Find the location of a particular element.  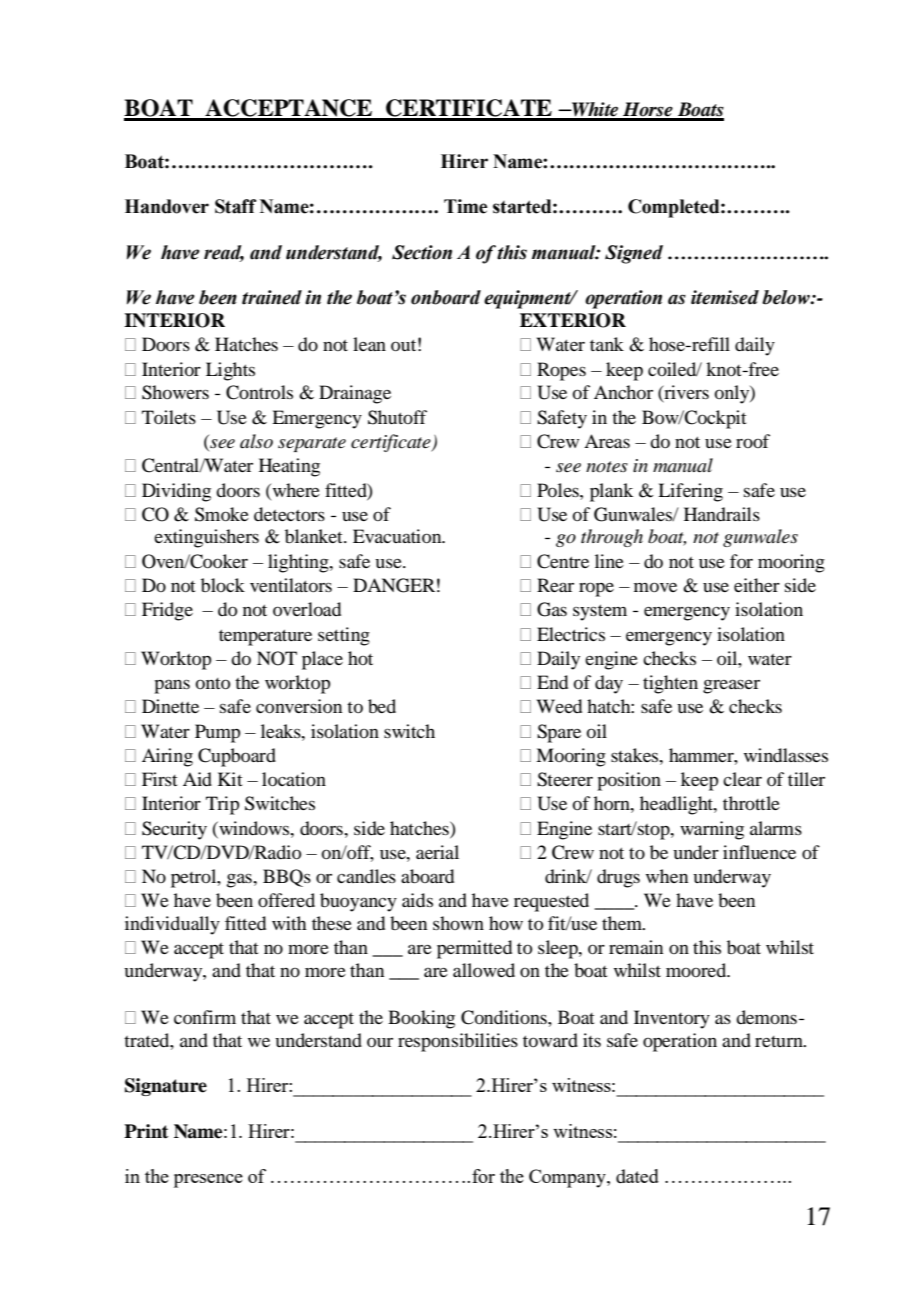

roof is located at coordinates (753, 441).
